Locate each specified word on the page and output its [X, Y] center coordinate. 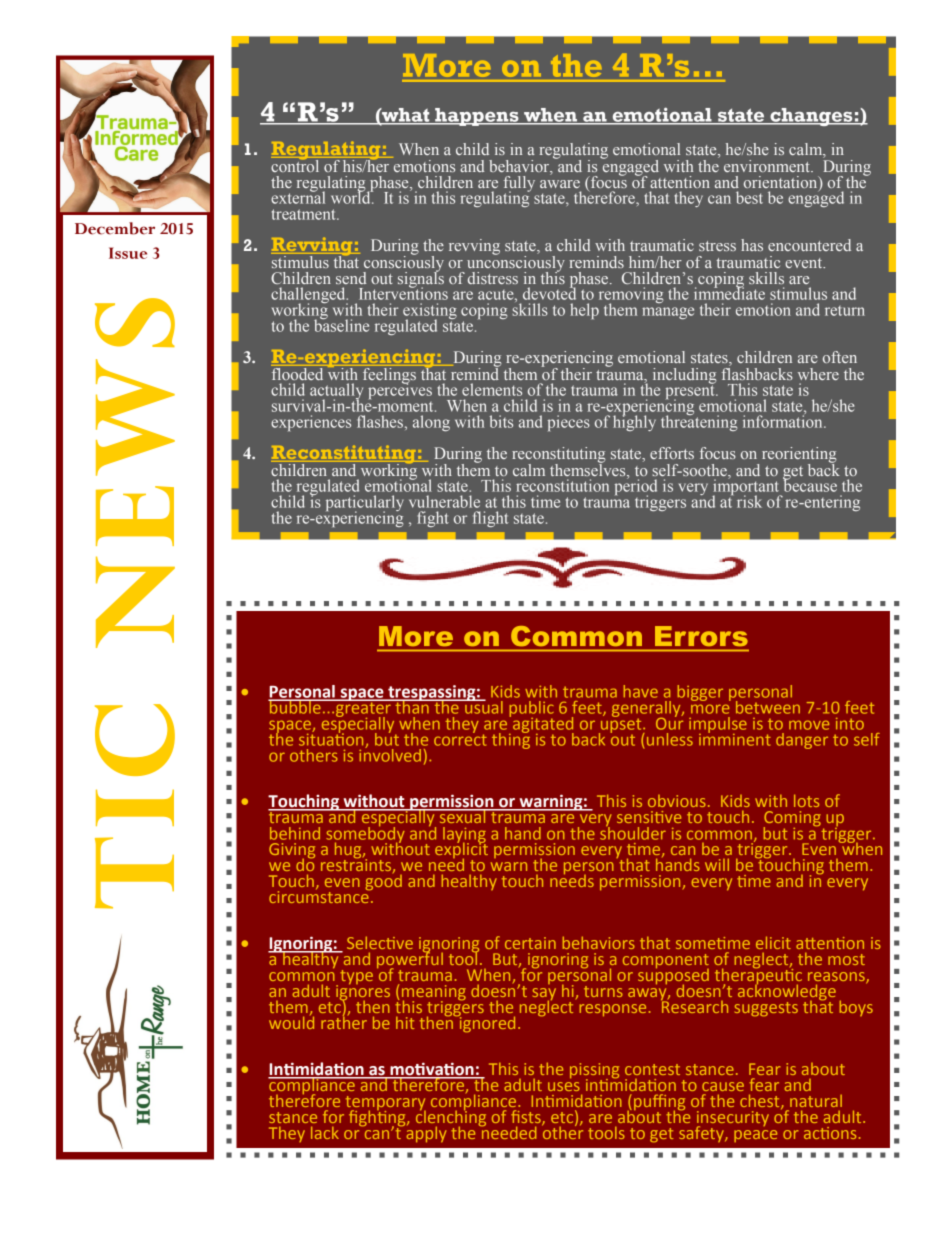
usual [483, 706]
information [784, 420]
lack [325, 1132]
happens [477, 117]
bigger [700, 693]
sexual [462, 816]
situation [332, 739]
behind [295, 833]
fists [527, 1118]
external [298, 196]
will [717, 864]
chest [761, 1101]
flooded [298, 372]
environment [768, 166]
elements [492, 389]
